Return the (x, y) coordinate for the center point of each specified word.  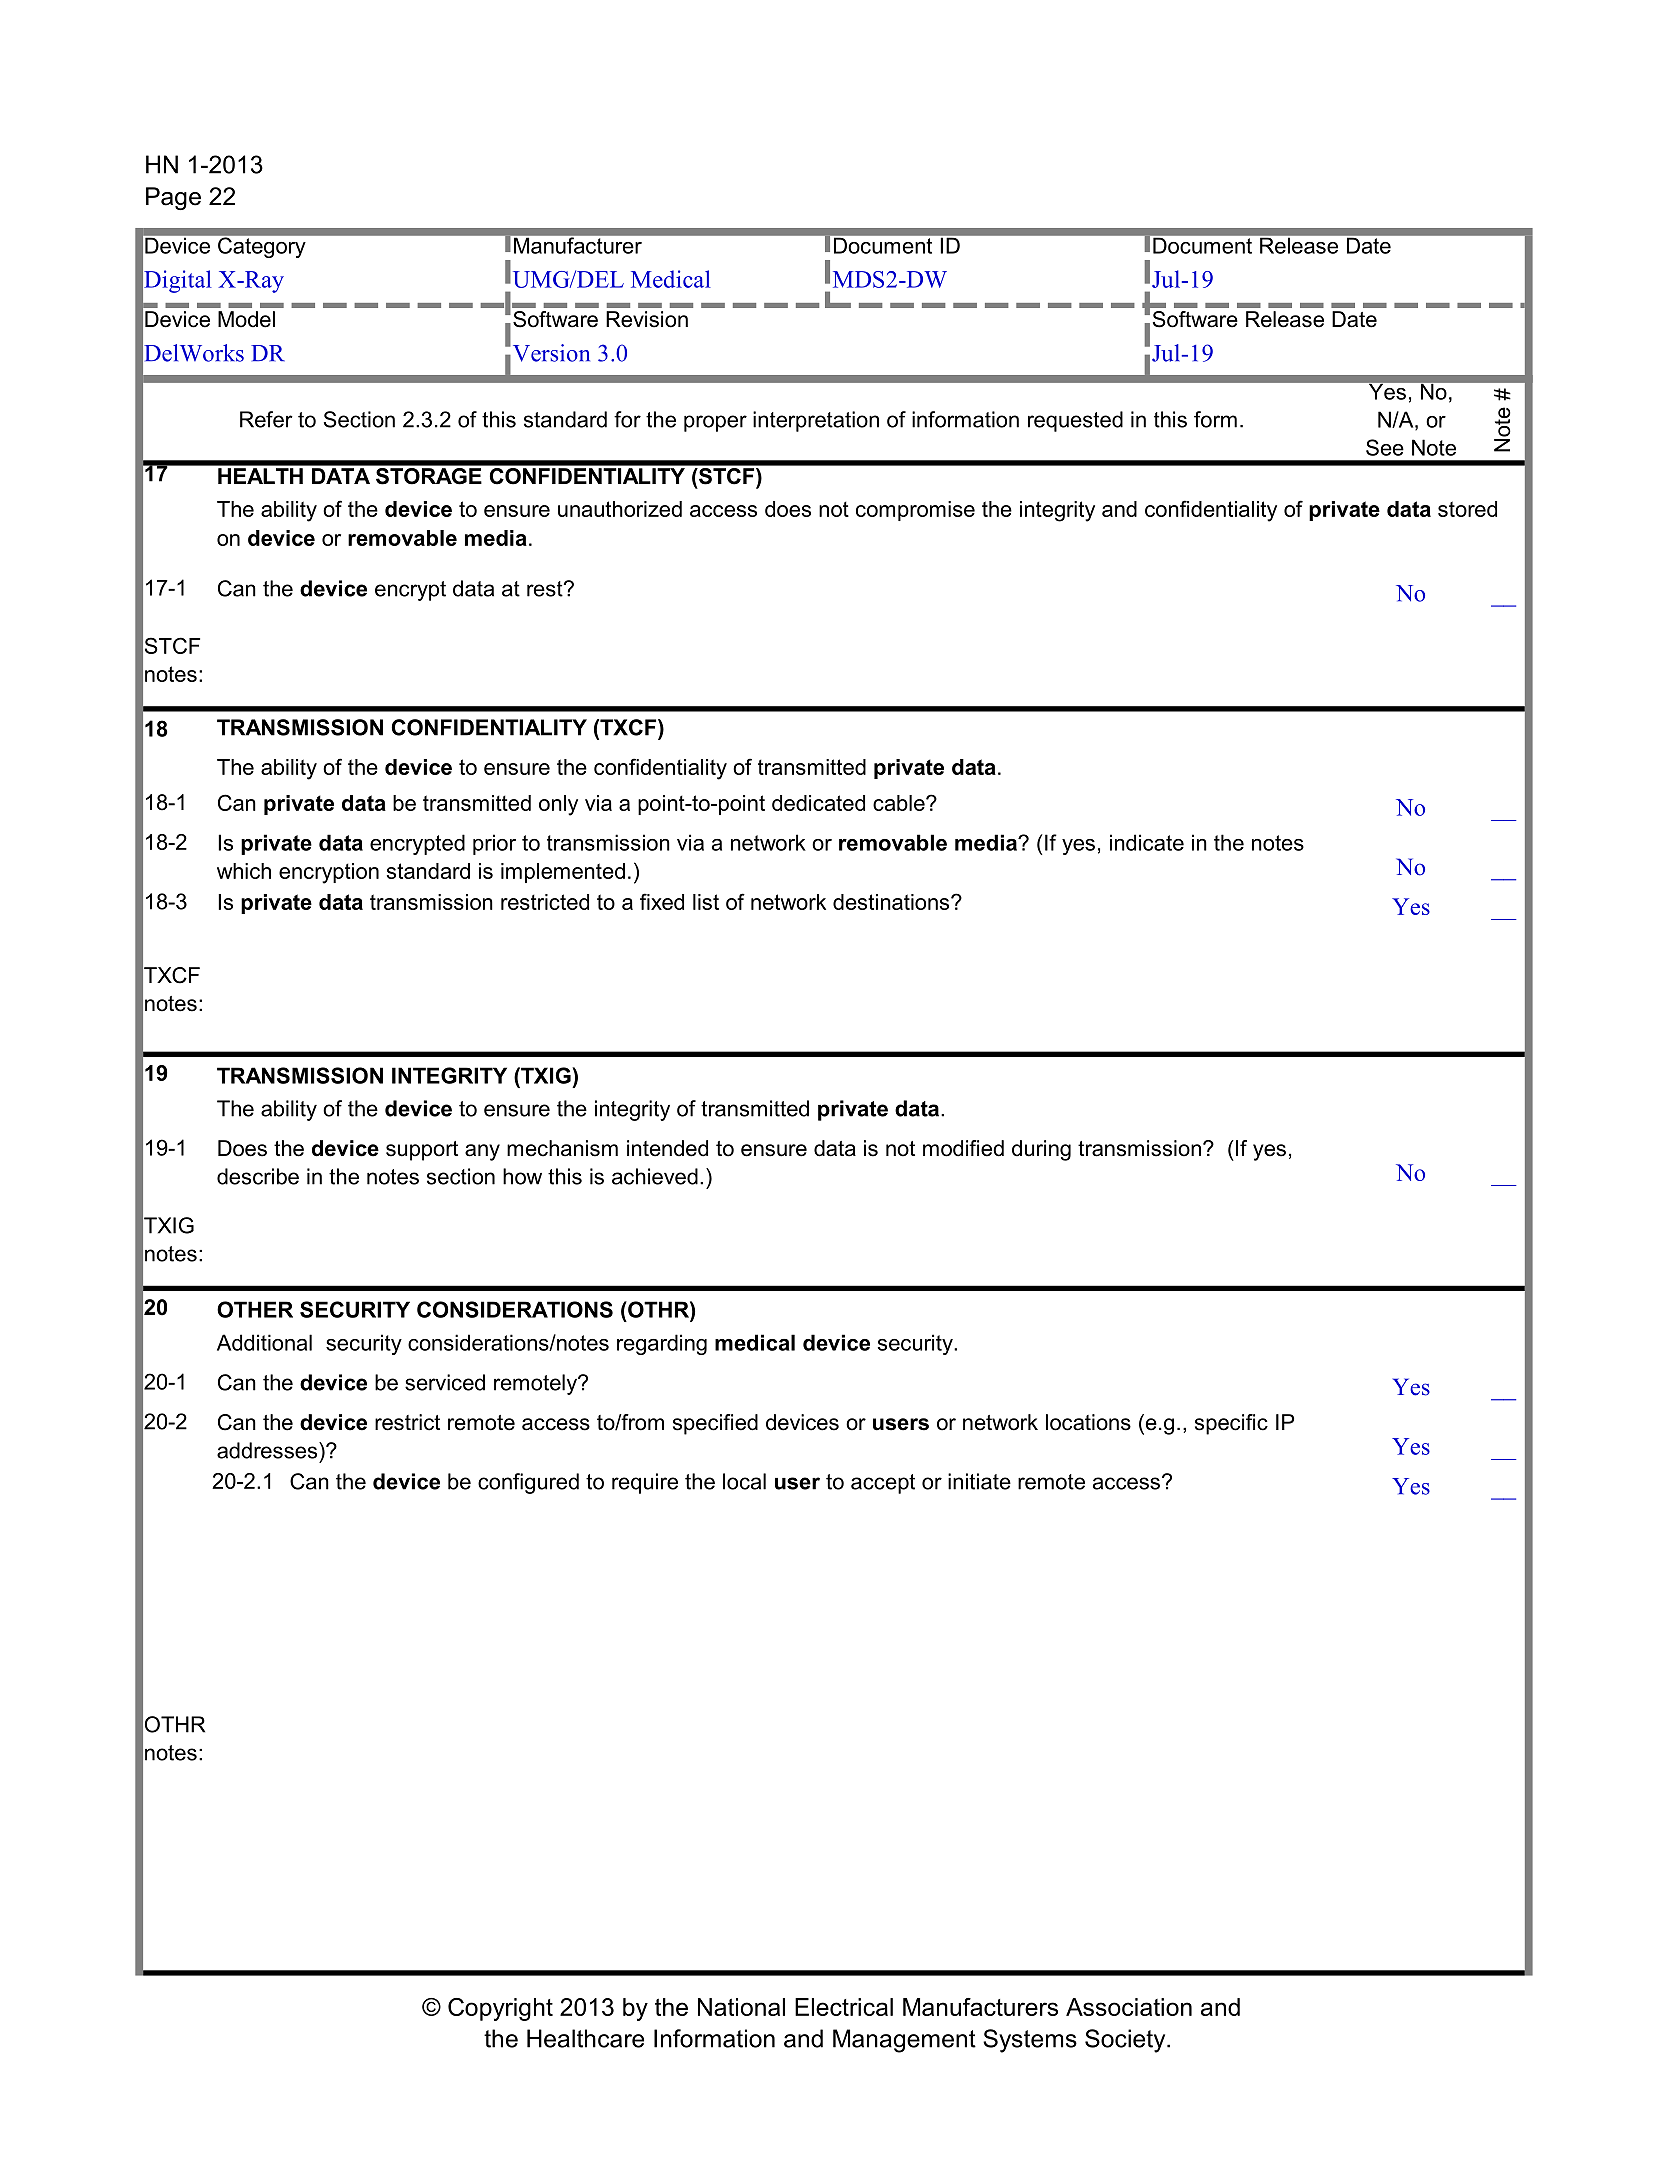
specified (715, 1424)
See (1385, 447)
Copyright (500, 2009)
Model (246, 319)
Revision (647, 319)
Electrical (844, 2007)
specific (1231, 1424)
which (244, 871)
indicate (1147, 842)
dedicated (818, 803)
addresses (268, 1450)
